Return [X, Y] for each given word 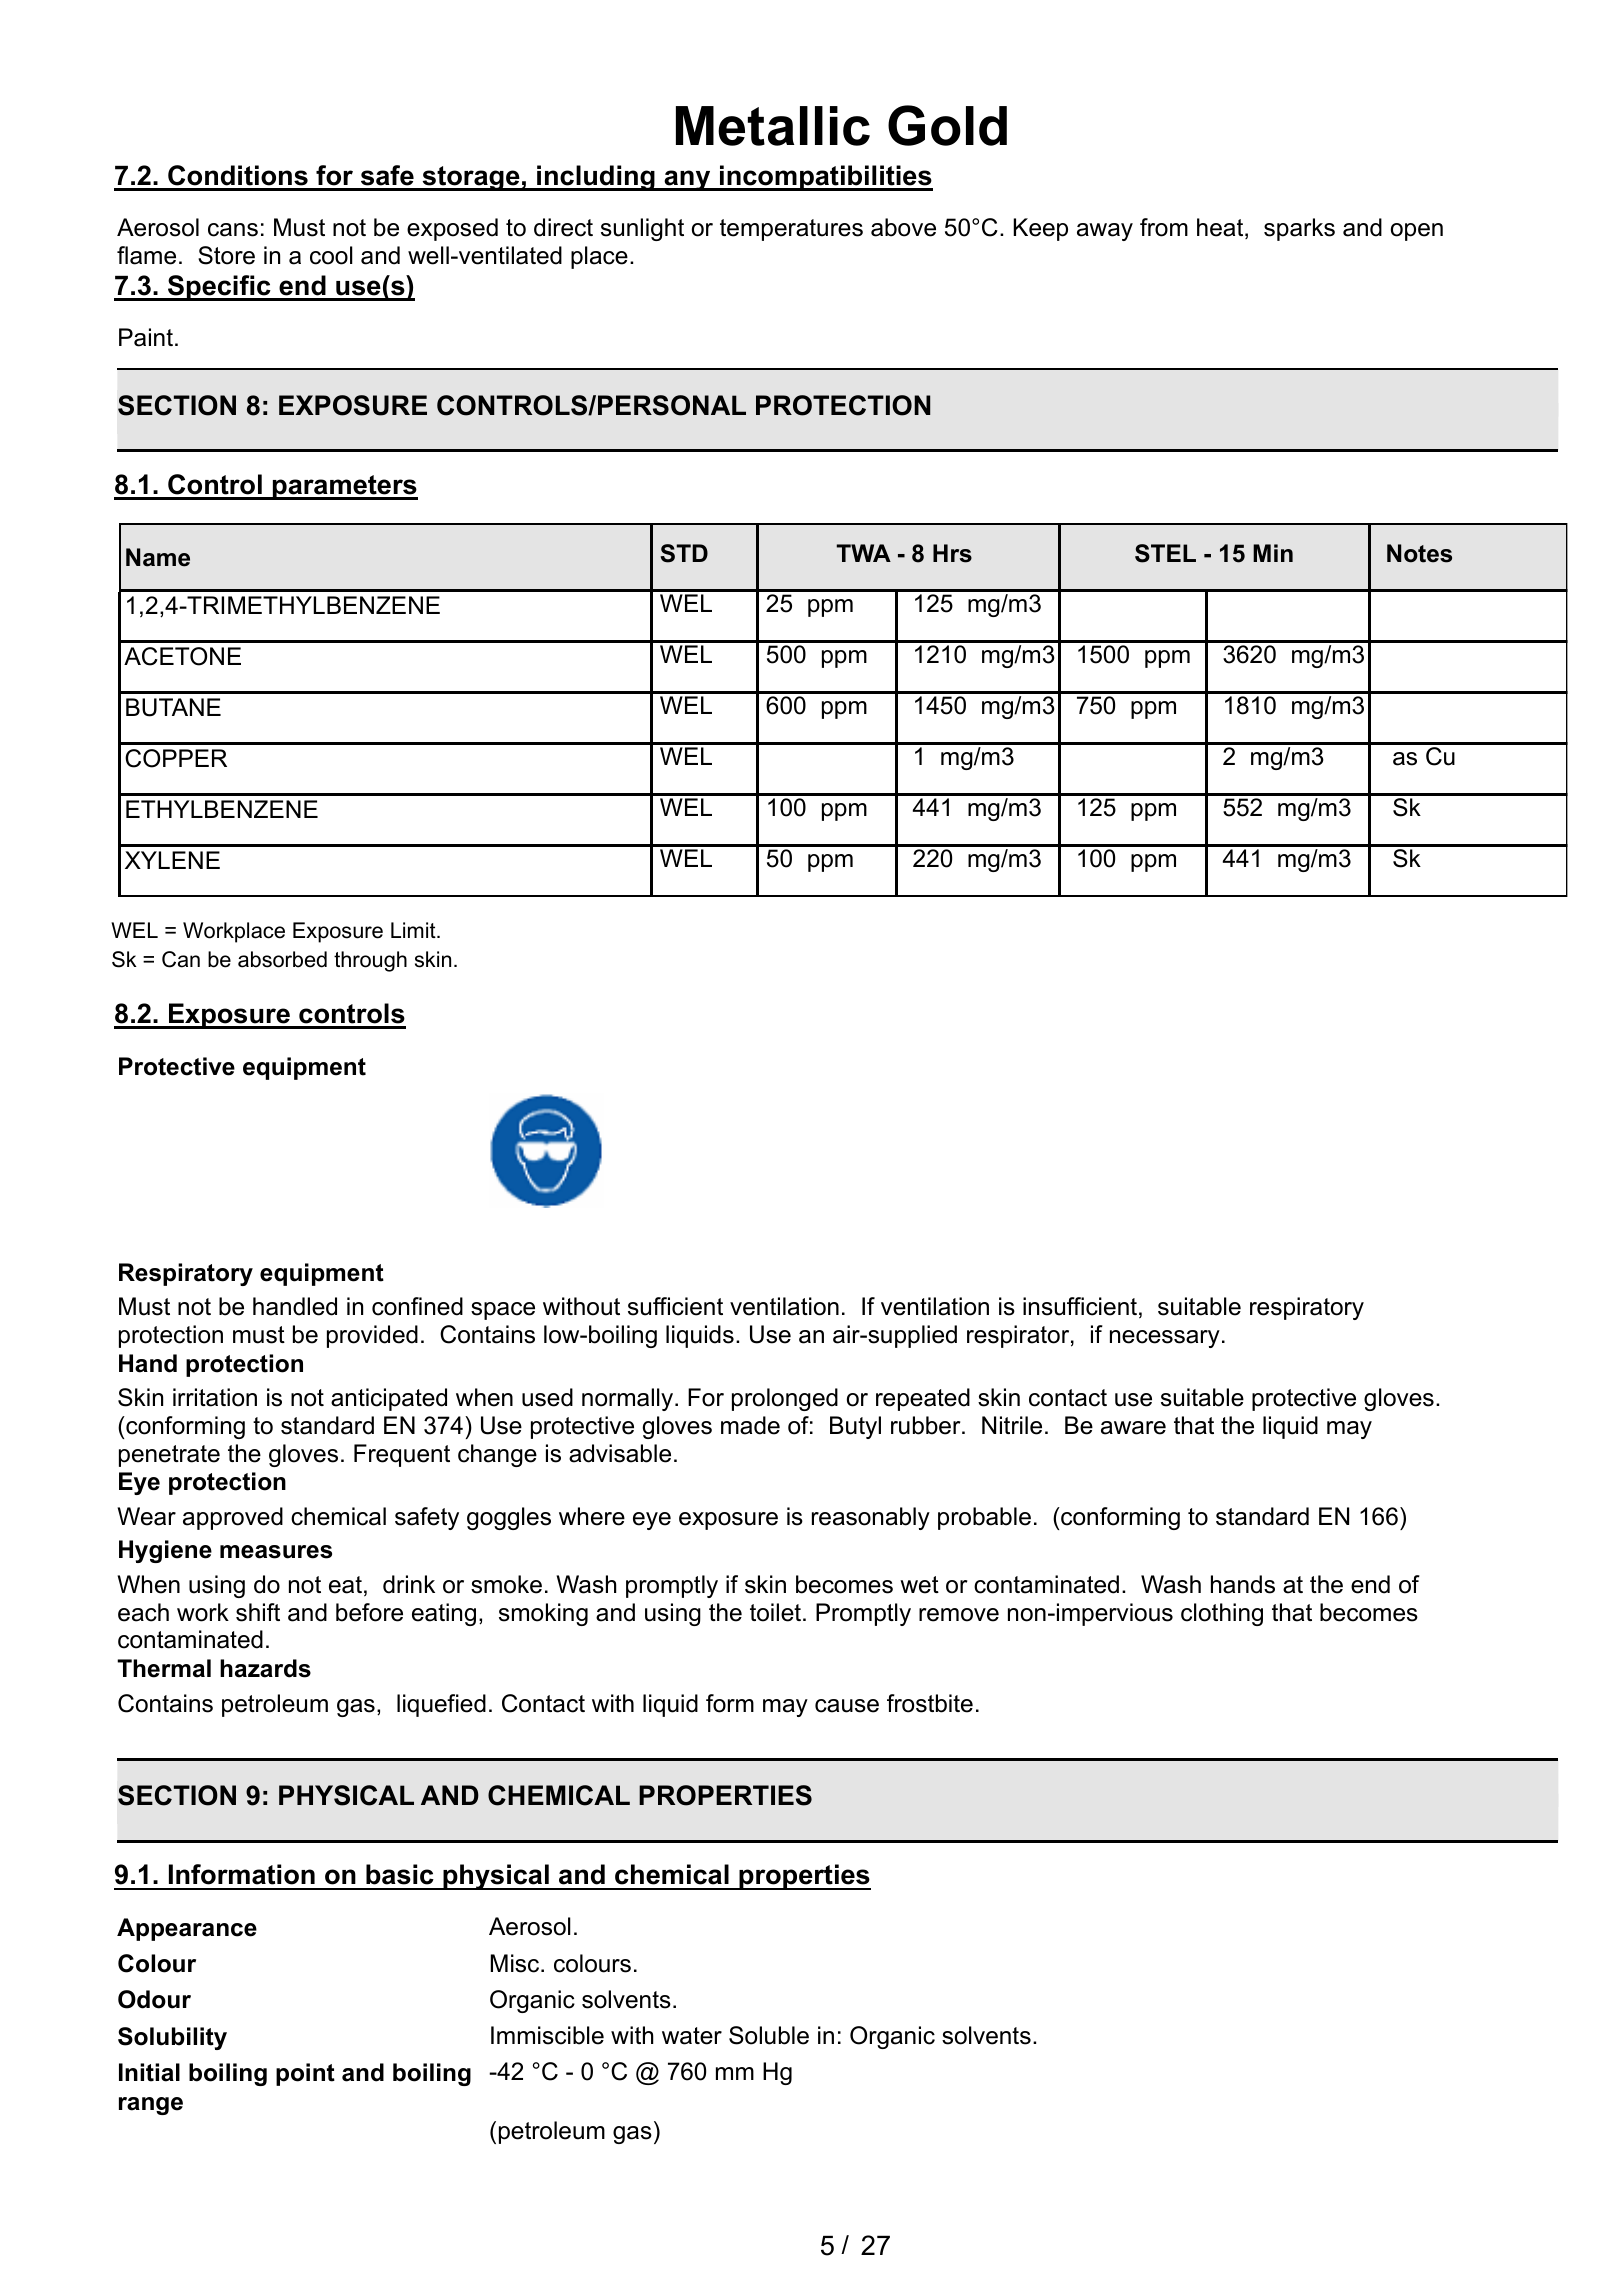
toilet [777, 1612]
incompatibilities [825, 178]
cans [233, 230]
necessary [1165, 1339]
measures [276, 1552]
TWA [863, 553]
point [305, 2074]
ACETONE [182, 656]
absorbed [282, 959]
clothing [1222, 1614]
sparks [1299, 229]
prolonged [785, 1399]
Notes [1419, 553]
